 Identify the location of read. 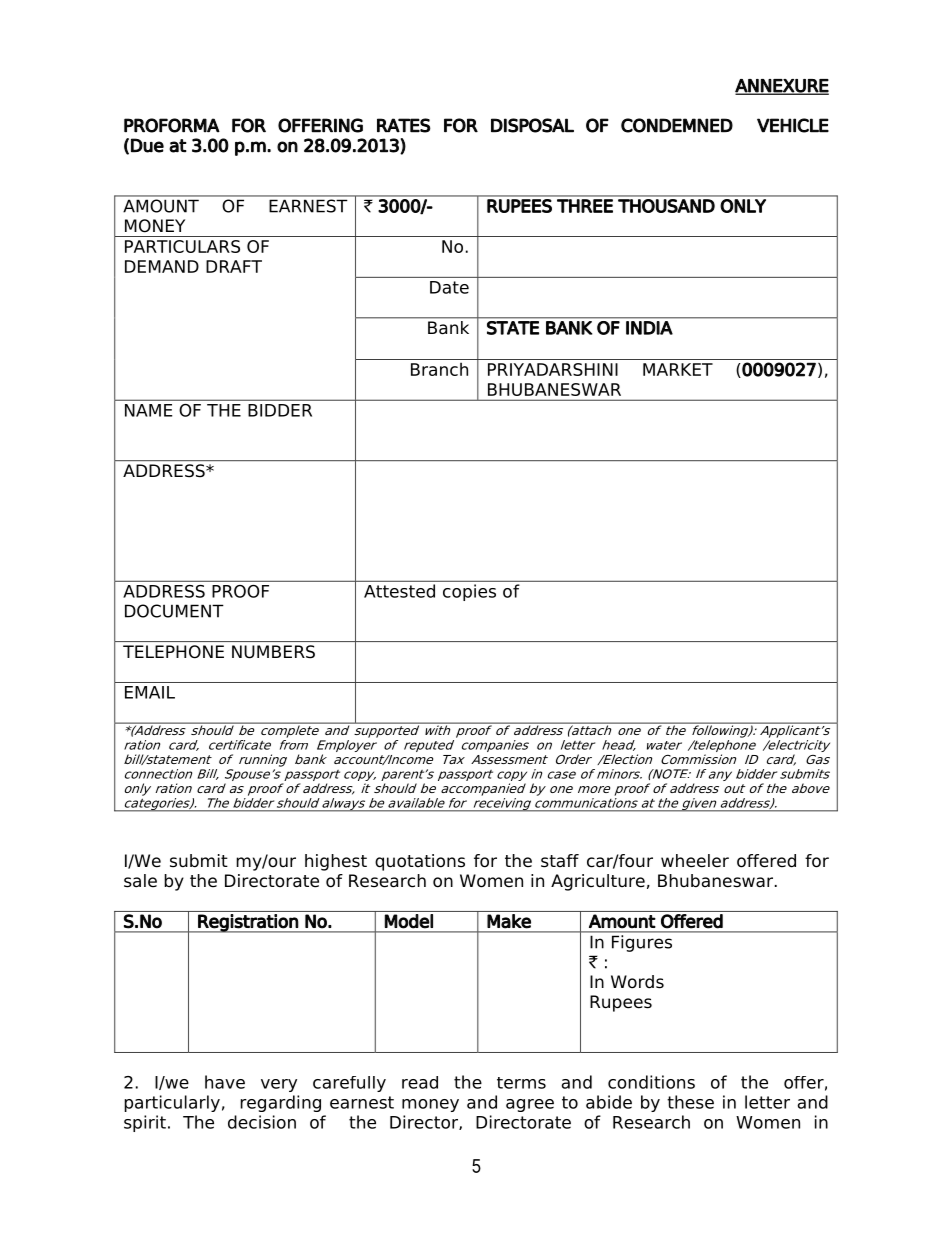
(420, 1082).
